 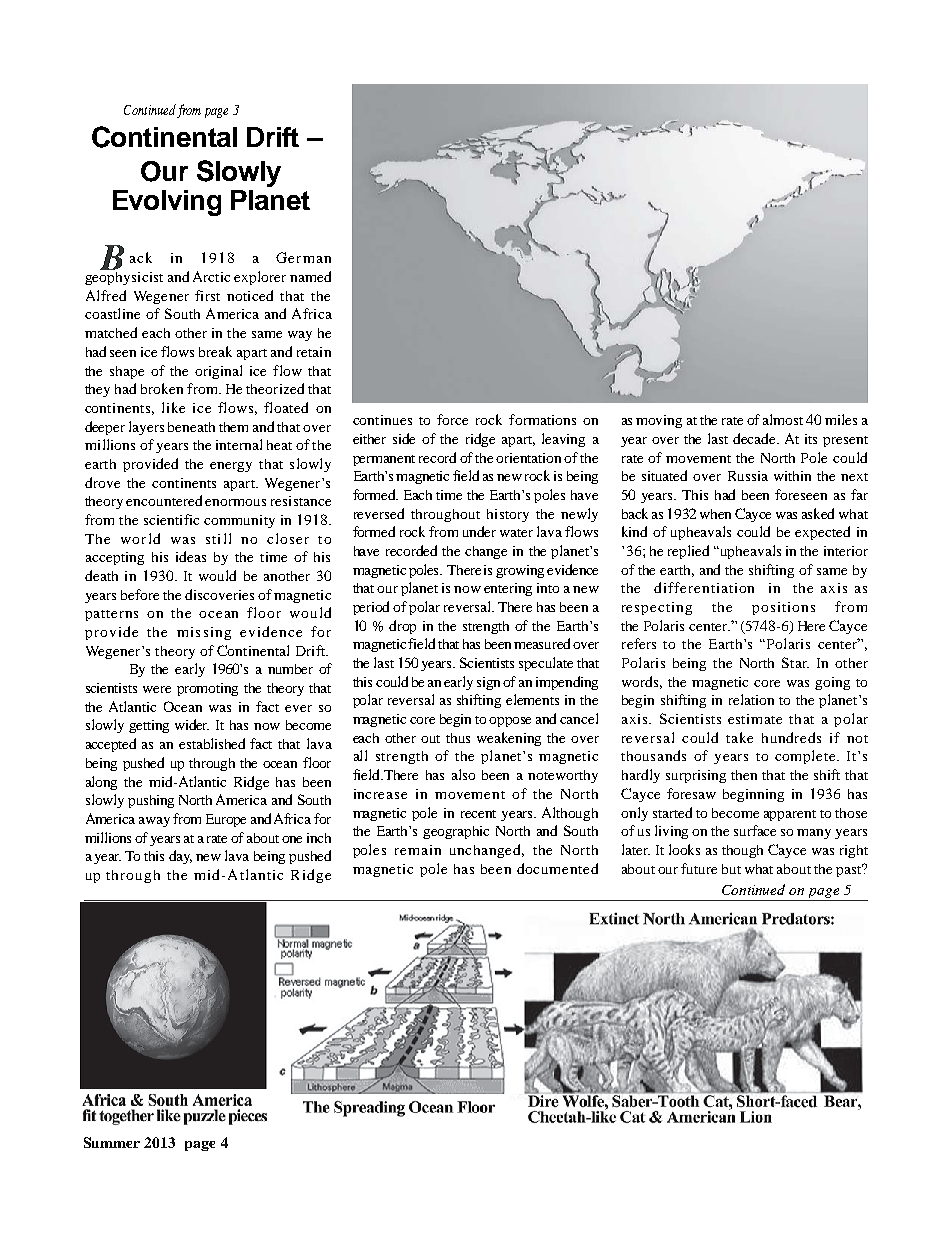 What do you see at coordinates (167, 203) in the image?
I see `Evolving` at bounding box center [167, 203].
